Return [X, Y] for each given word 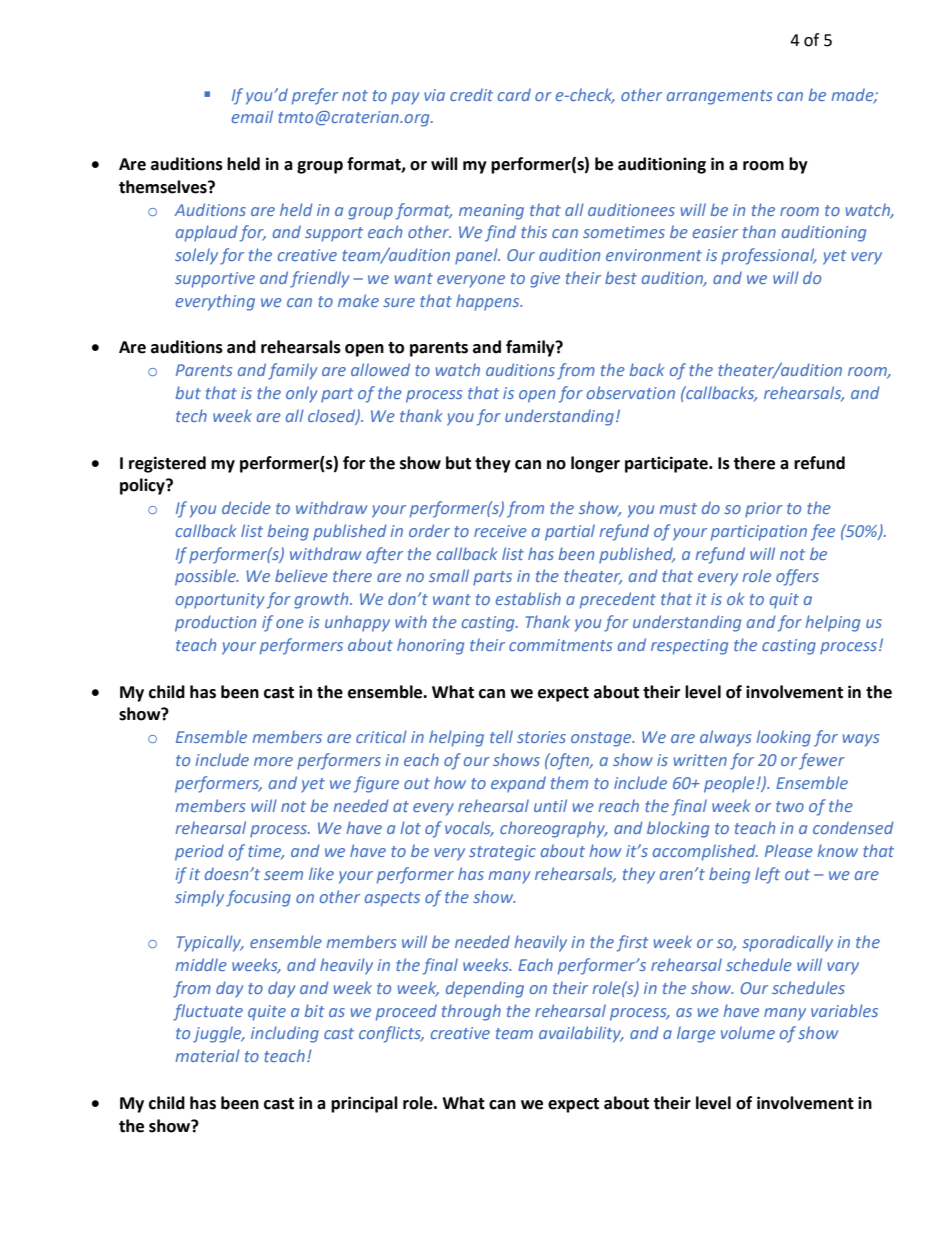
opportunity [220, 601]
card [514, 94]
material [207, 1055]
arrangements [719, 97]
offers [797, 577]
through [471, 1012]
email [252, 116]
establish [528, 598]
